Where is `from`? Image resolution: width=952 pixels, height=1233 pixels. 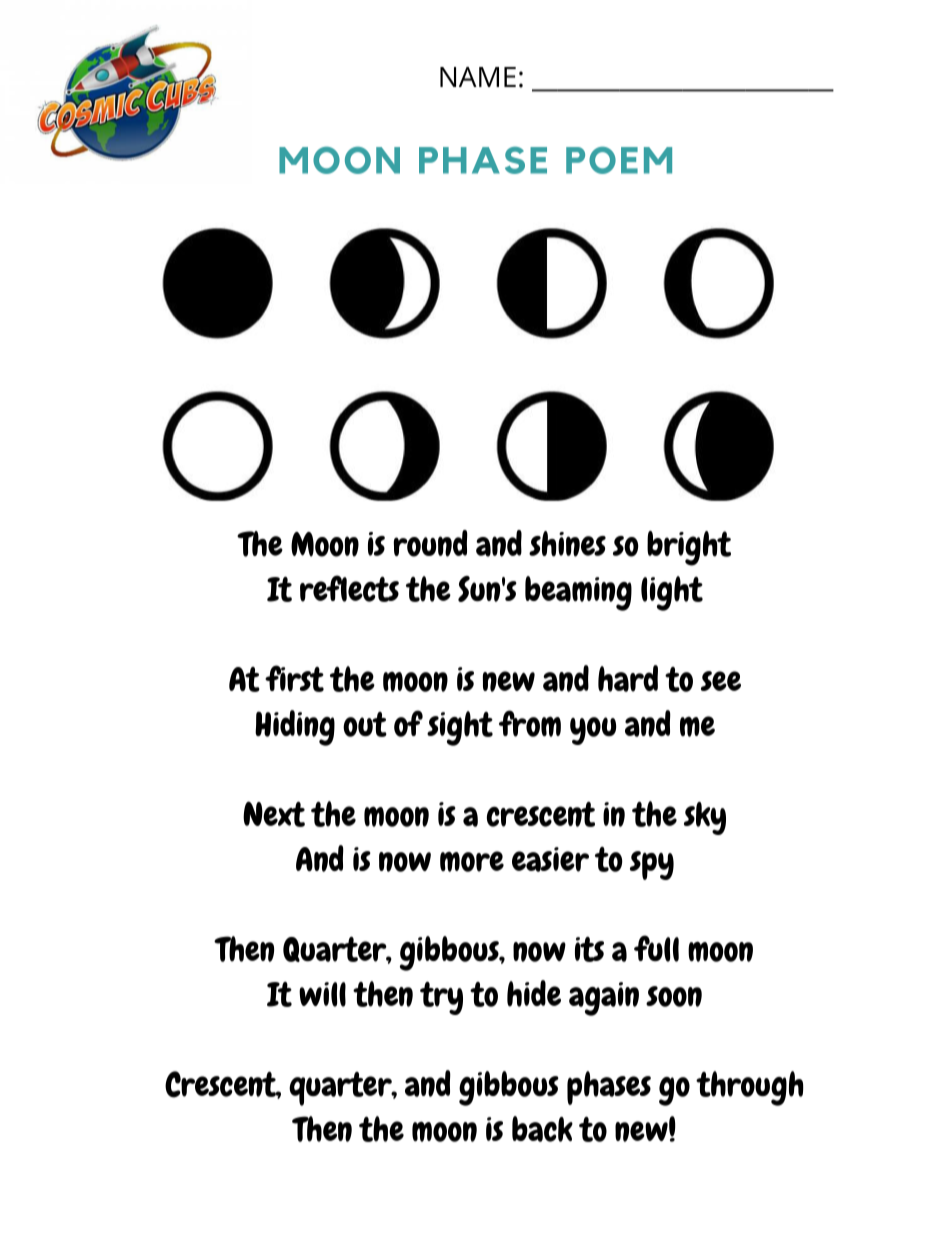
from is located at coordinates (530, 723).
